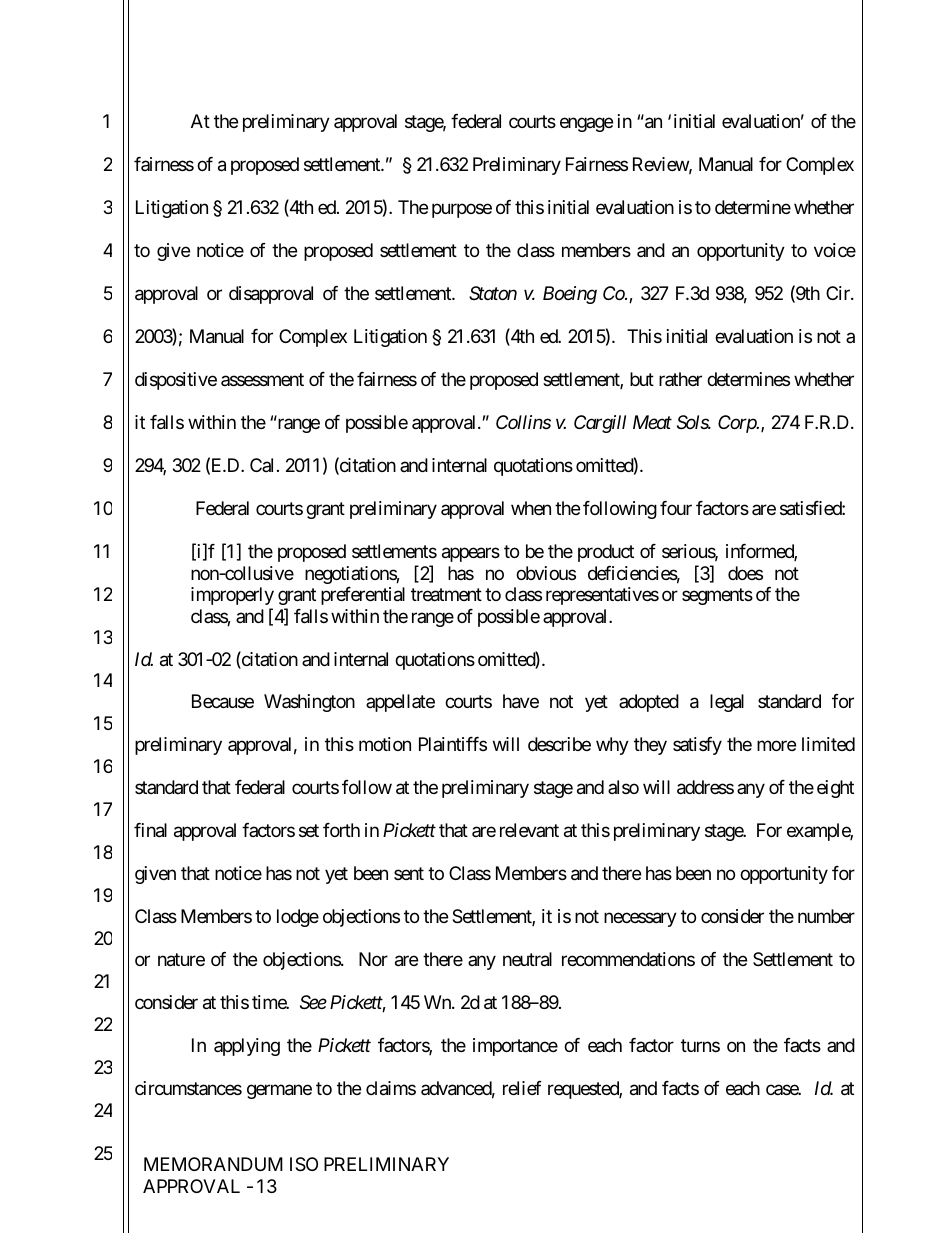  Describe the element at coordinates (298, 918) in the document. I see `lodge` at that location.
